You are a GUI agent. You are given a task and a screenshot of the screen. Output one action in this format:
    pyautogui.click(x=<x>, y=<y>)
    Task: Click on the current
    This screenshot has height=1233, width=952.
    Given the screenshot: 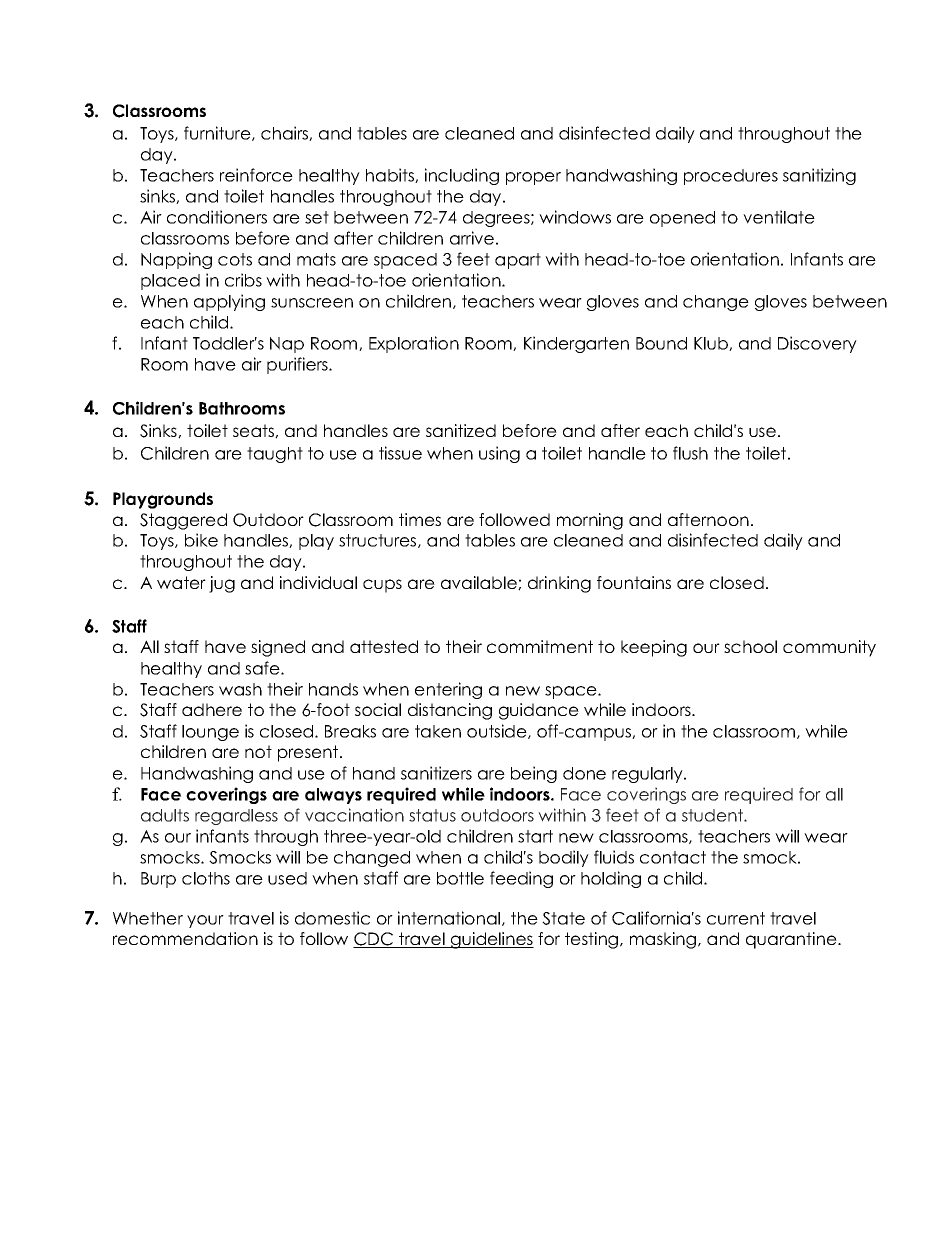 What is the action you would take?
    pyautogui.click(x=736, y=918)
